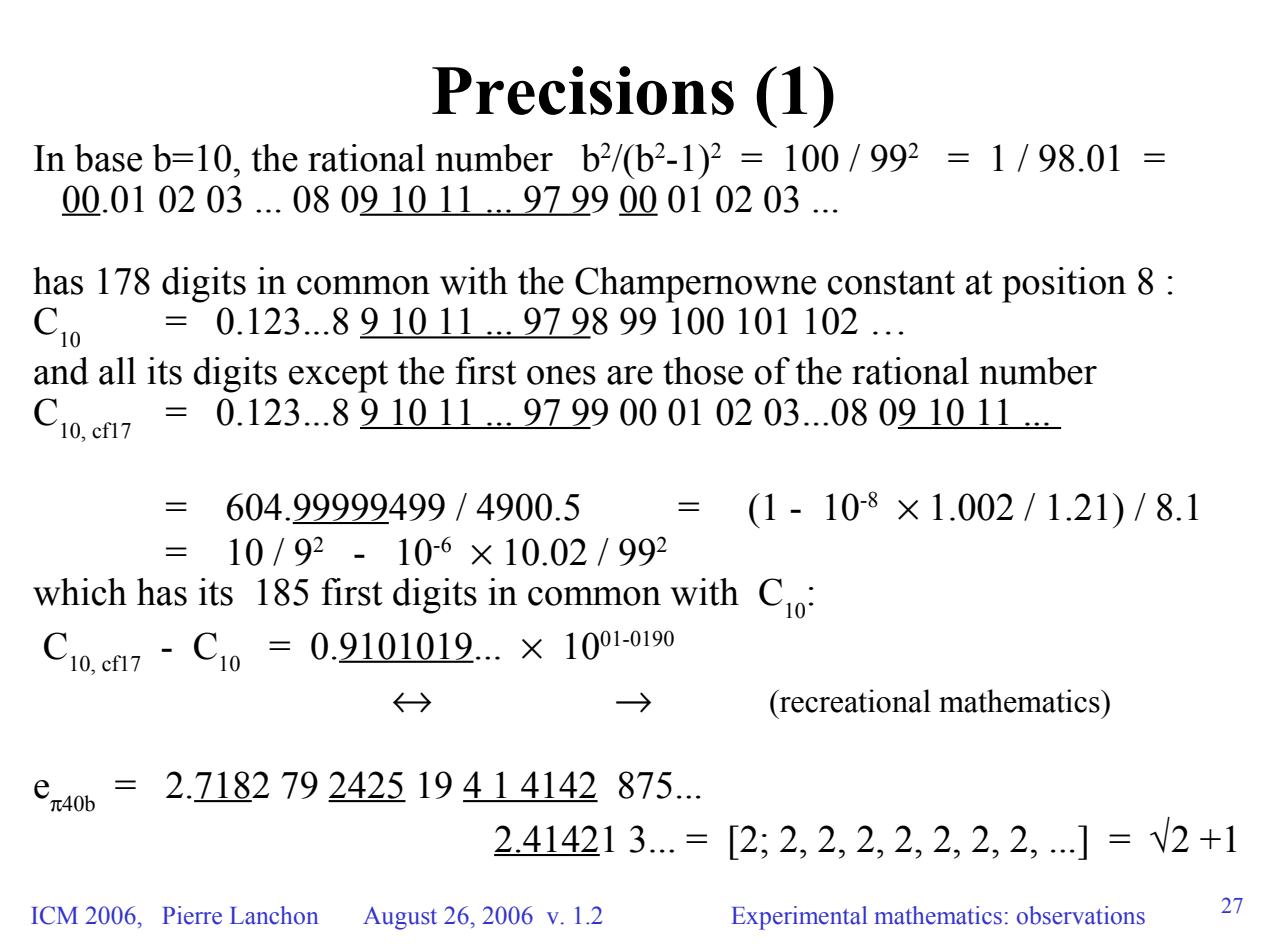 This document has height=952, width=1271. Describe the element at coordinates (561, 375) in the document. I see `ones` at that location.
